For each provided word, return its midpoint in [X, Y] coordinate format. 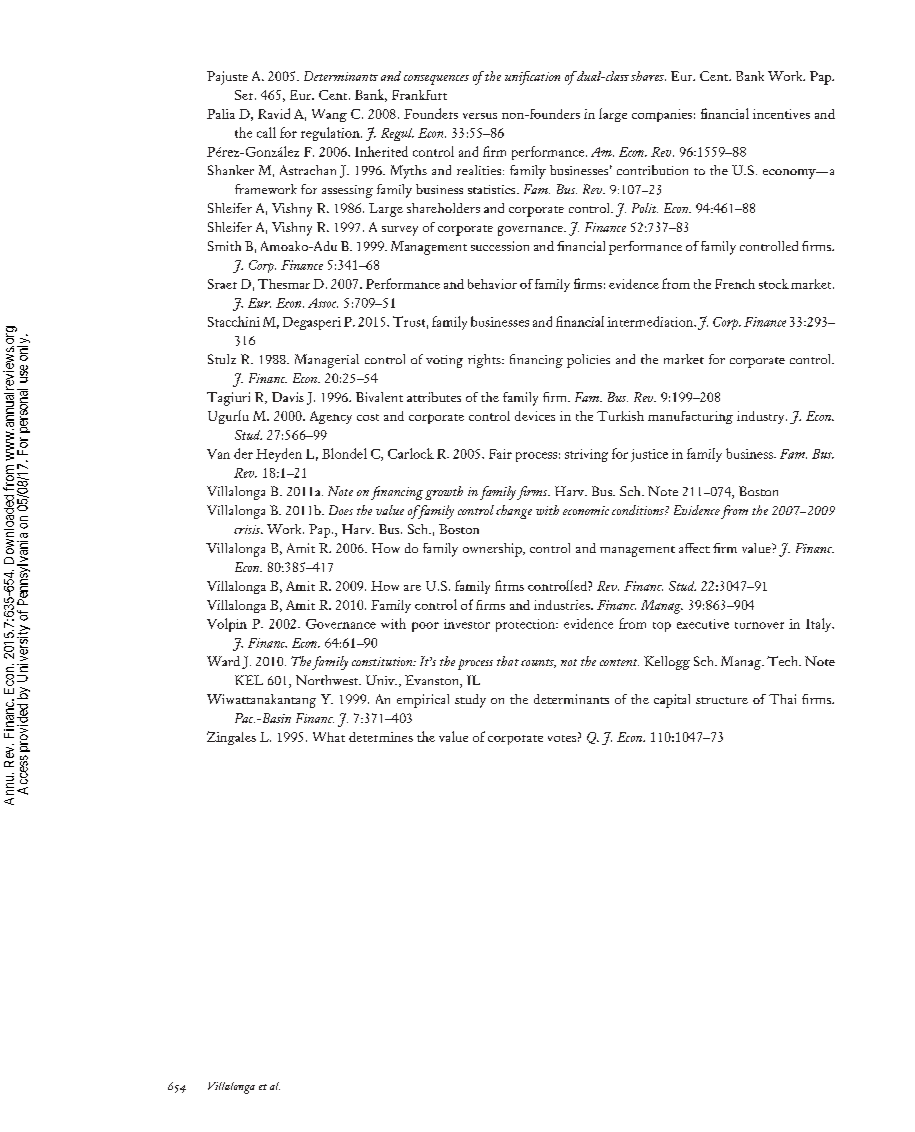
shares [648, 76]
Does [341, 510]
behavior [492, 284]
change [514, 512]
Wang [329, 115]
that [508, 661]
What [329, 737]
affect [694, 548]
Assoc [323, 303]
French [735, 284]
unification [532, 78]
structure [722, 700]
